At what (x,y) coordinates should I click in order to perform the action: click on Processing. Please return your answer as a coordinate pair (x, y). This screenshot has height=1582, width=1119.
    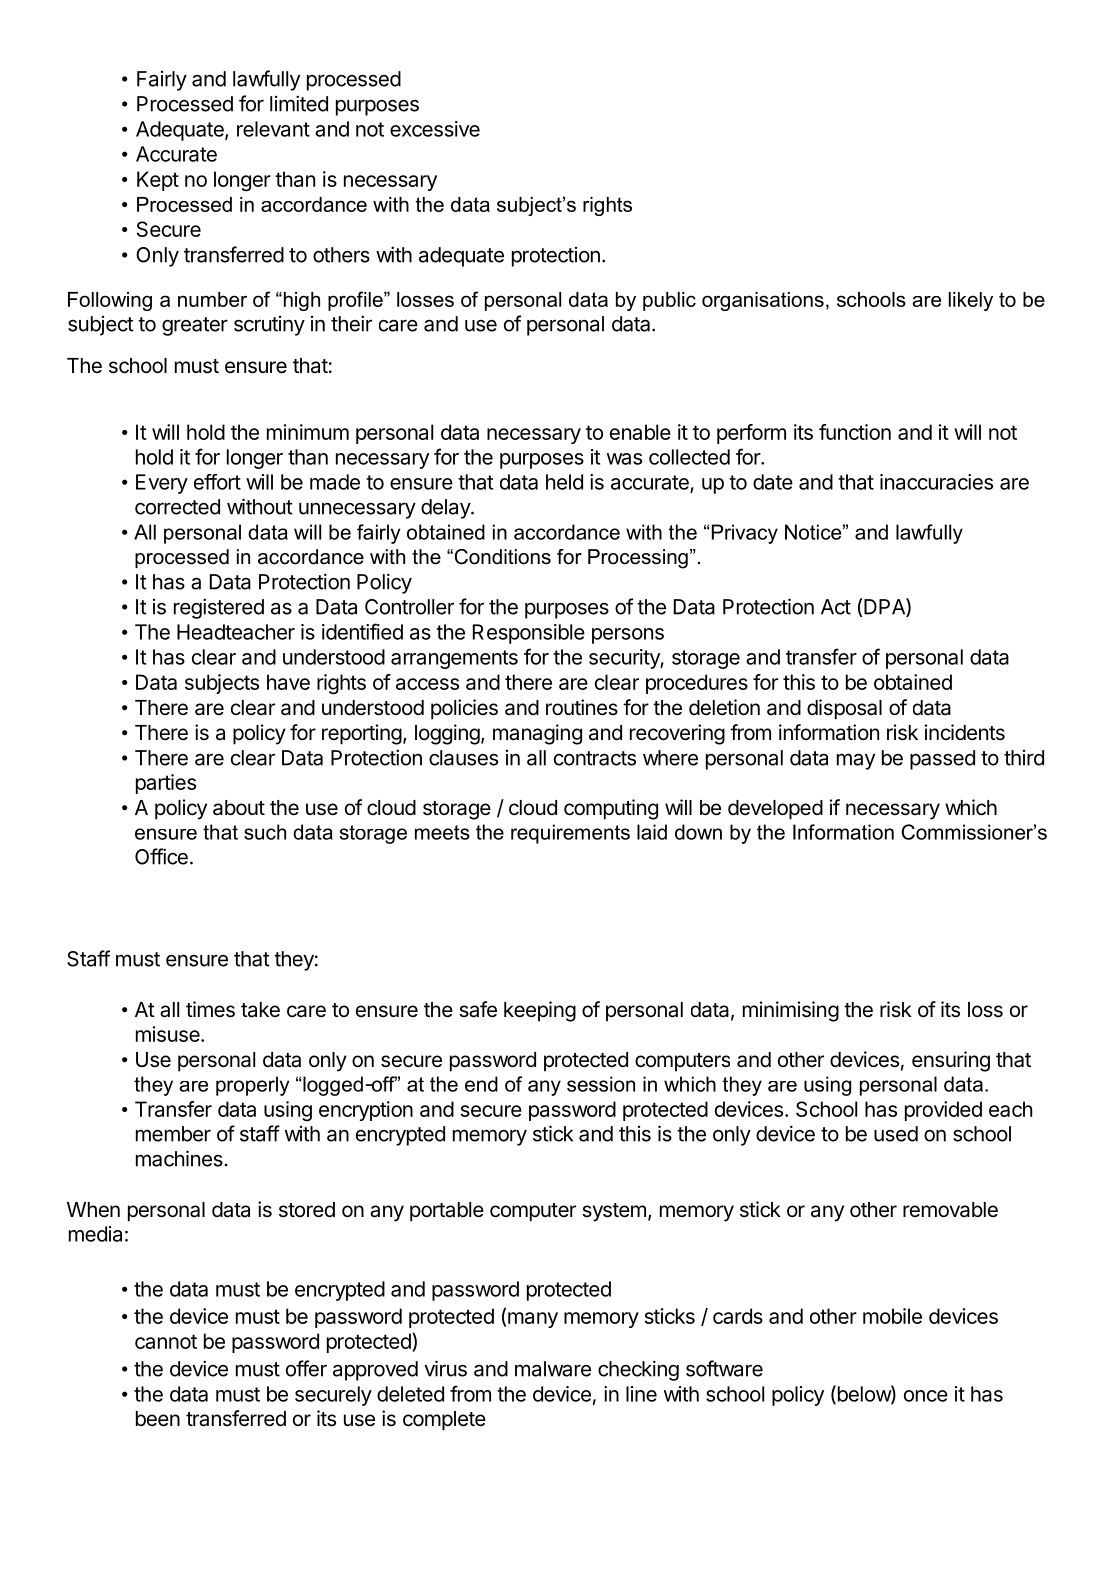
    Looking at the image, I should click on (638, 559).
